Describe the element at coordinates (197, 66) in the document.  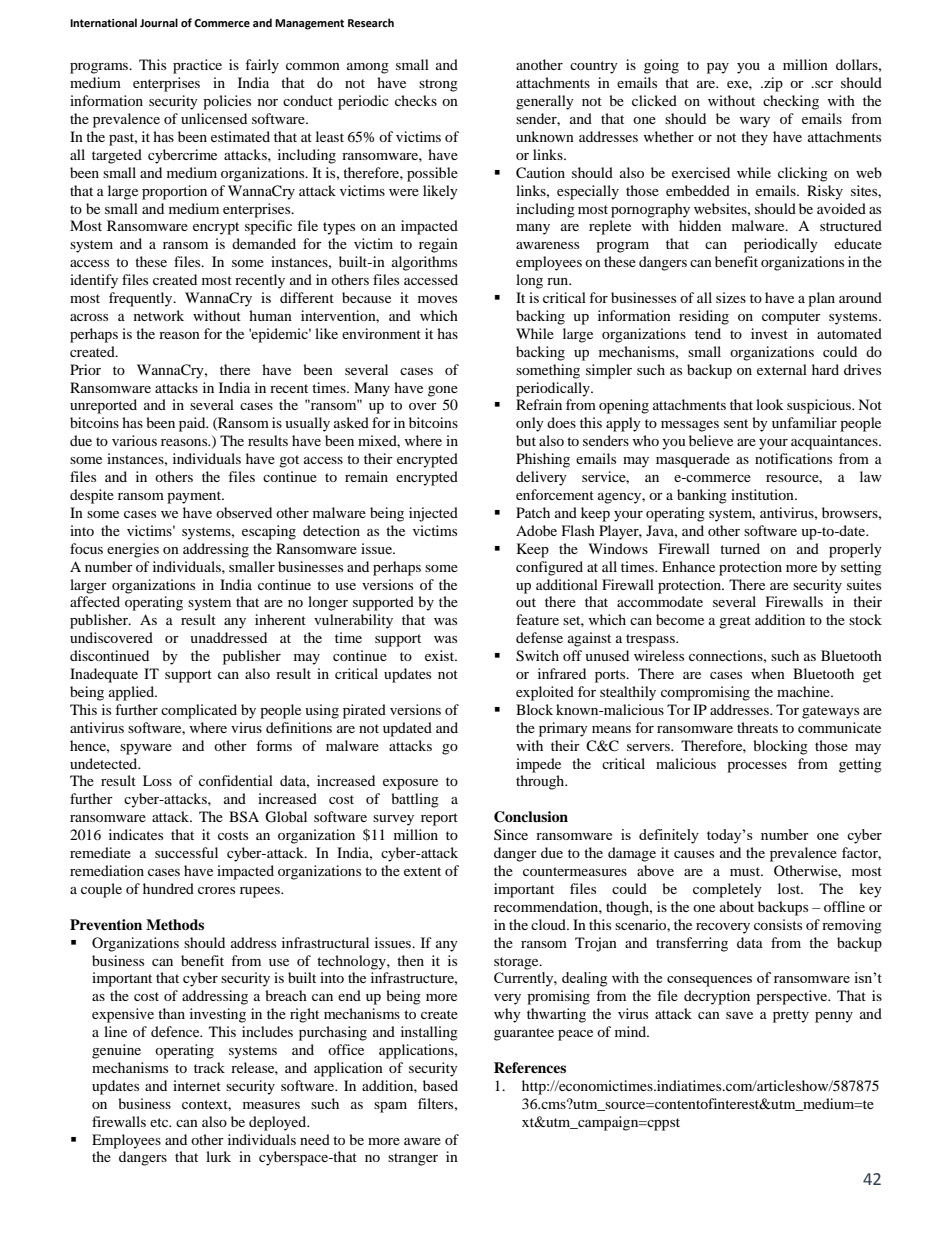
I see `practice` at that location.
